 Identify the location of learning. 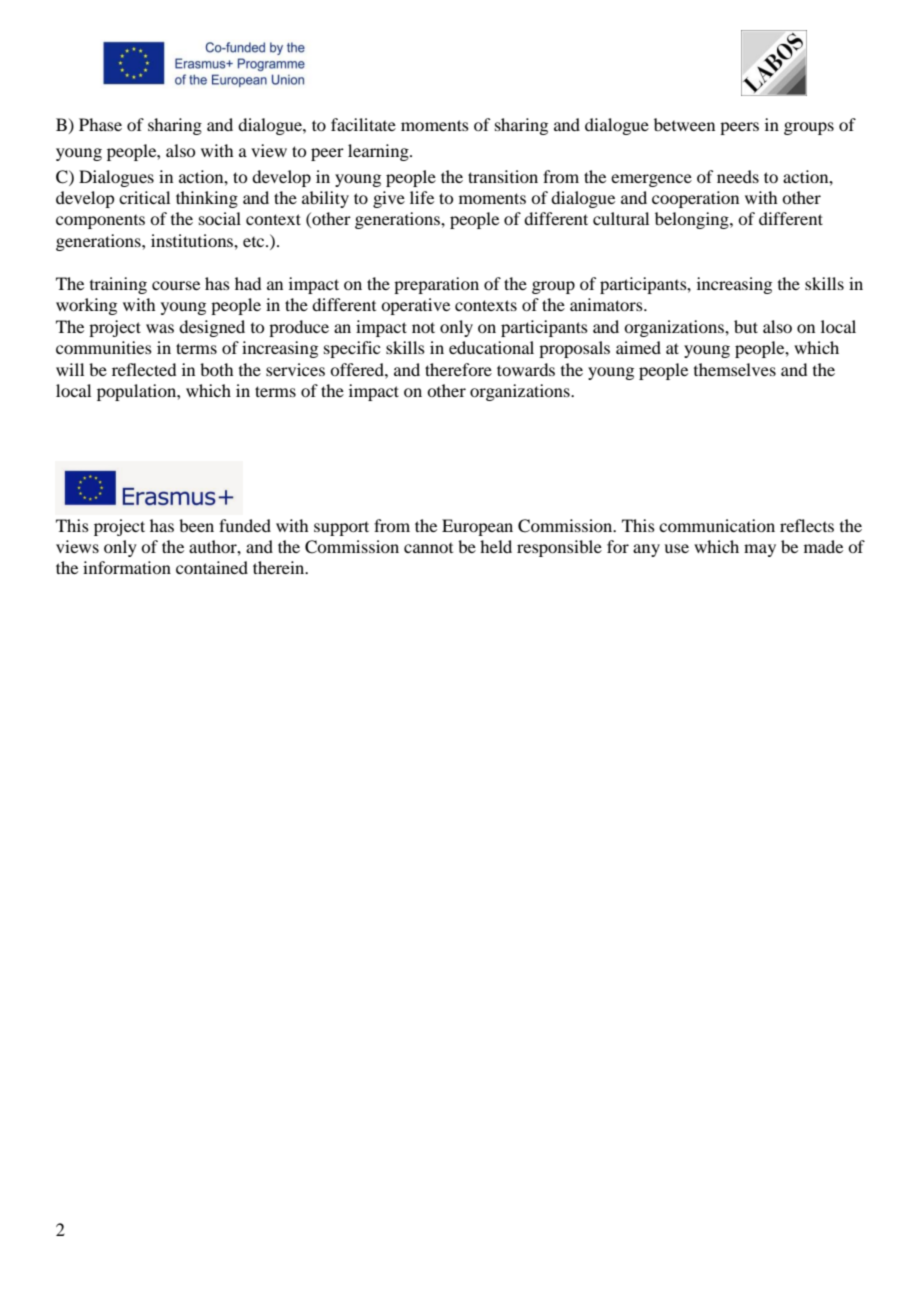
(379, 152).
